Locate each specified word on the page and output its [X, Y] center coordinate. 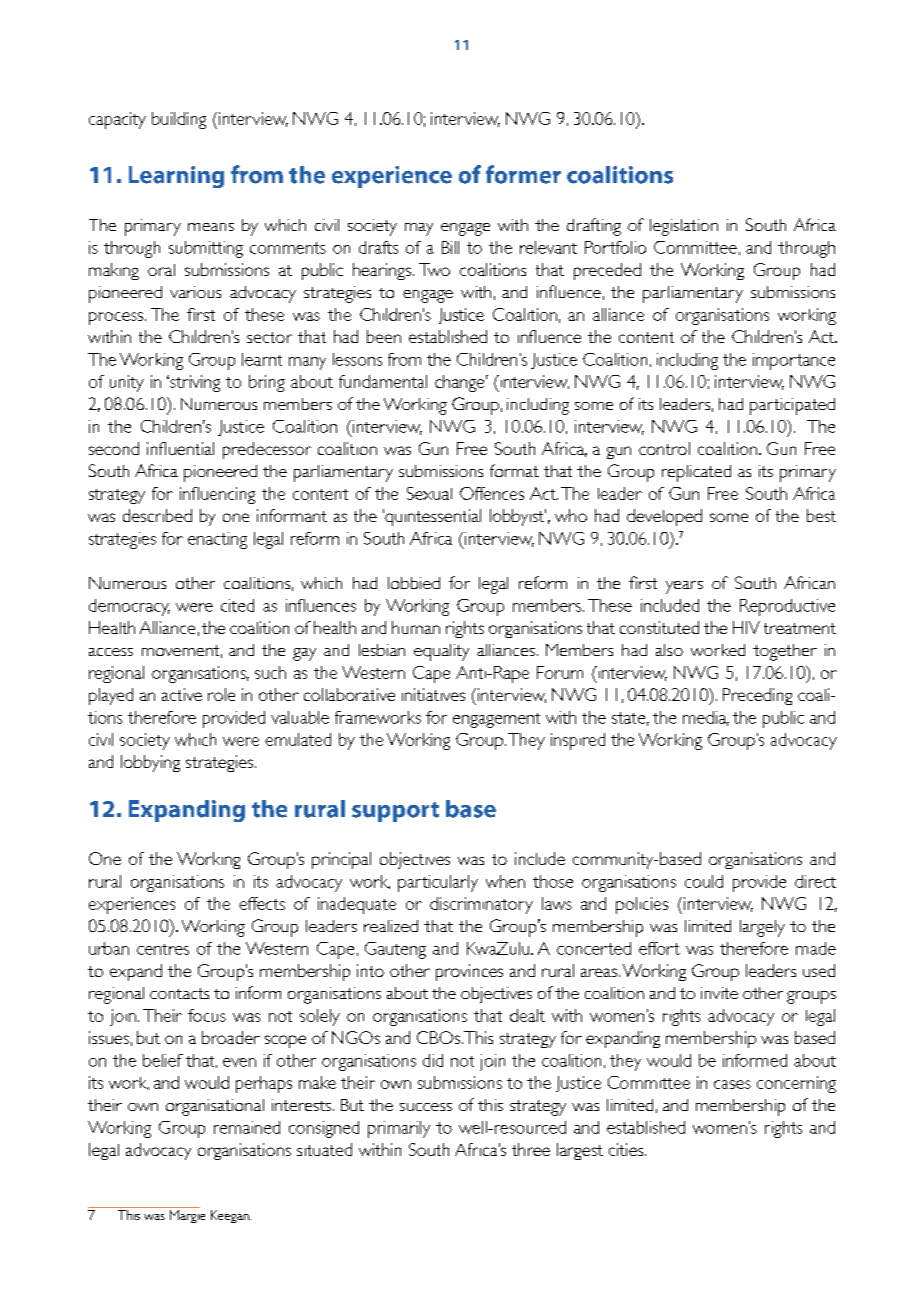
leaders [771, 970]
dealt [527, 1015]
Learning [176, 177]
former [523, 174]
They [526, 741]
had [823, 269]
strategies [221, 763]
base [471, 809]
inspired [578, 741]
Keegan [231, 1216]
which [195, 739]
